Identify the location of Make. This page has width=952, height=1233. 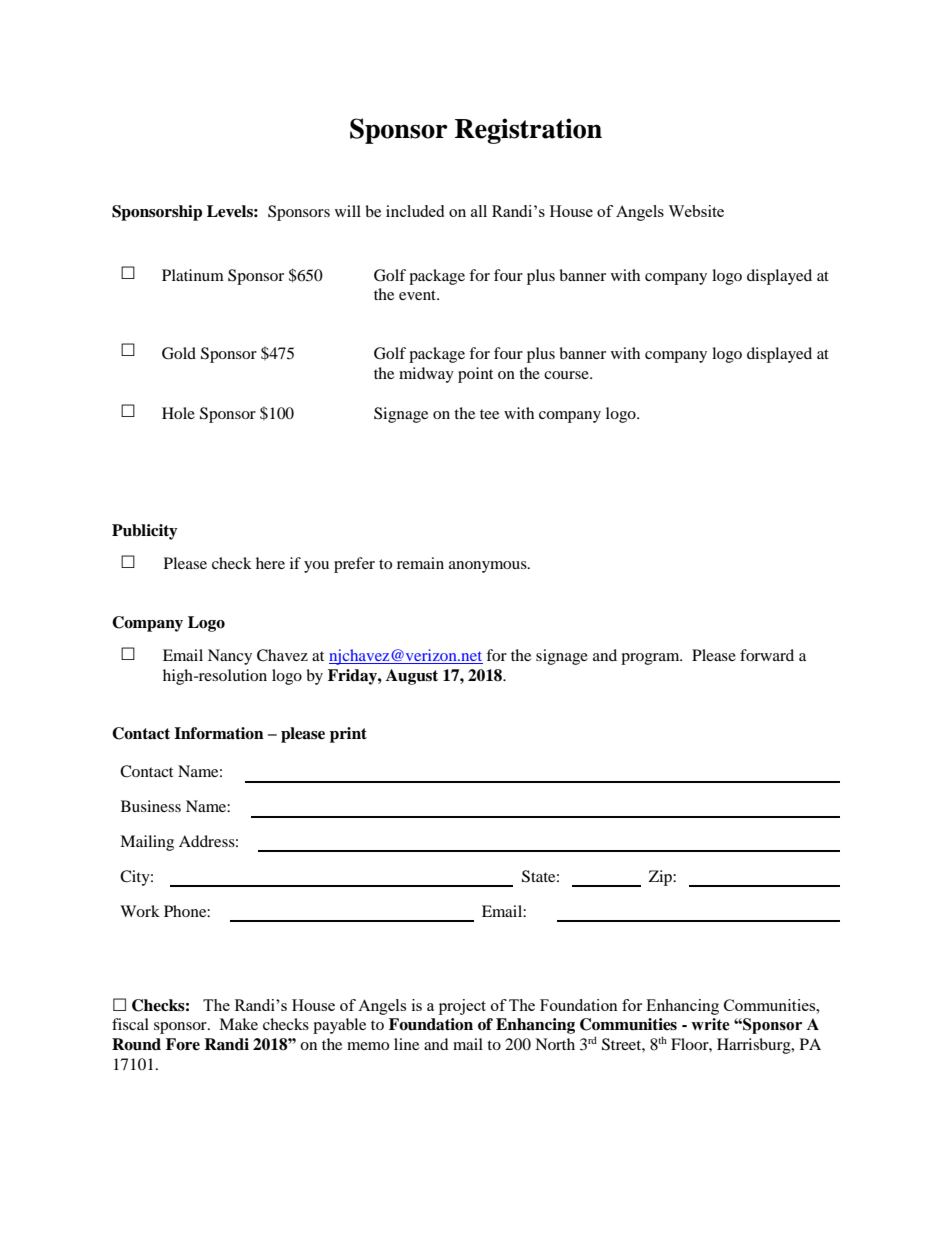
(238, 1024).
